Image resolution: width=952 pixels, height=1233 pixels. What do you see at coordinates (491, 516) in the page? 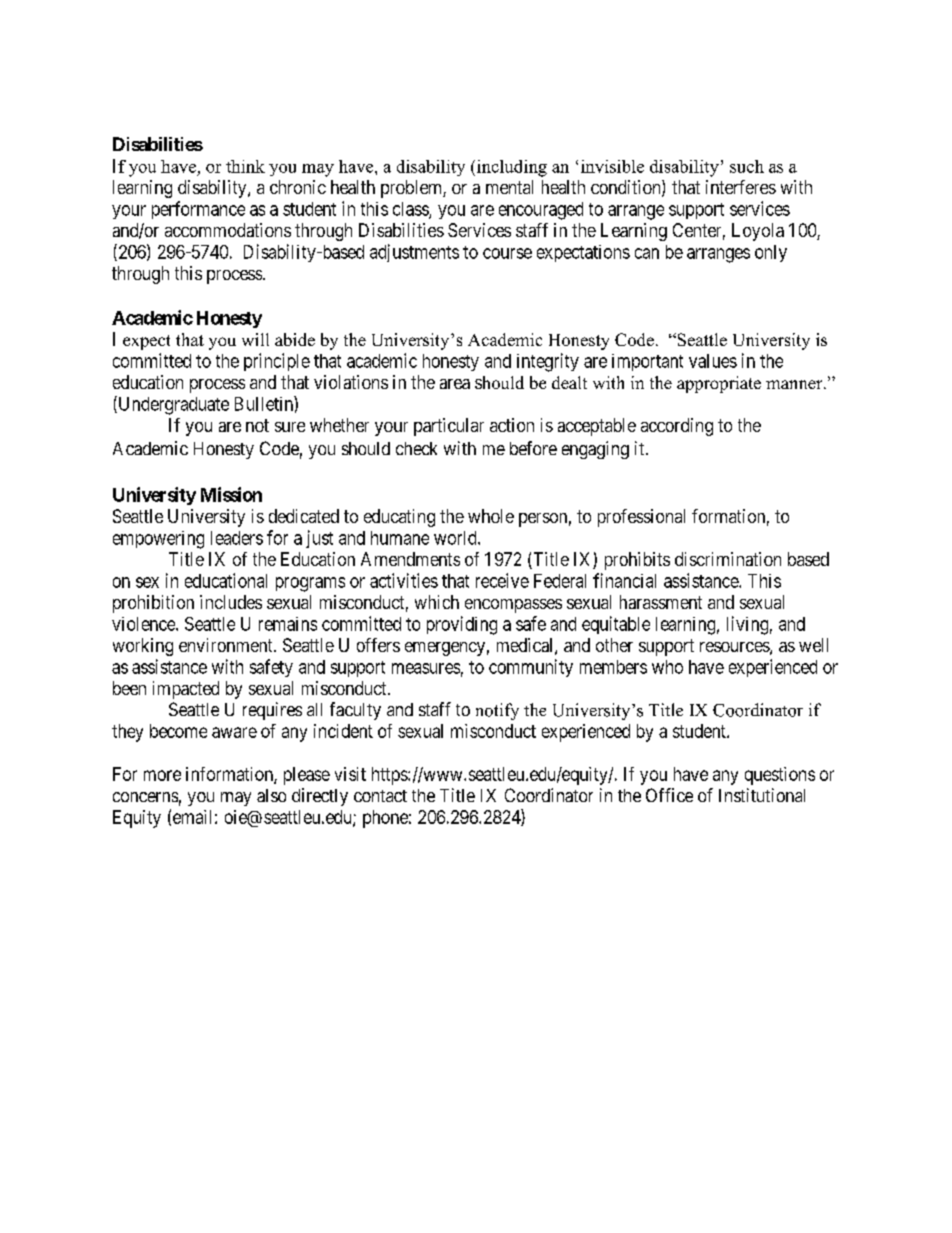
I see `whole` at bounding box center [491, 516].
